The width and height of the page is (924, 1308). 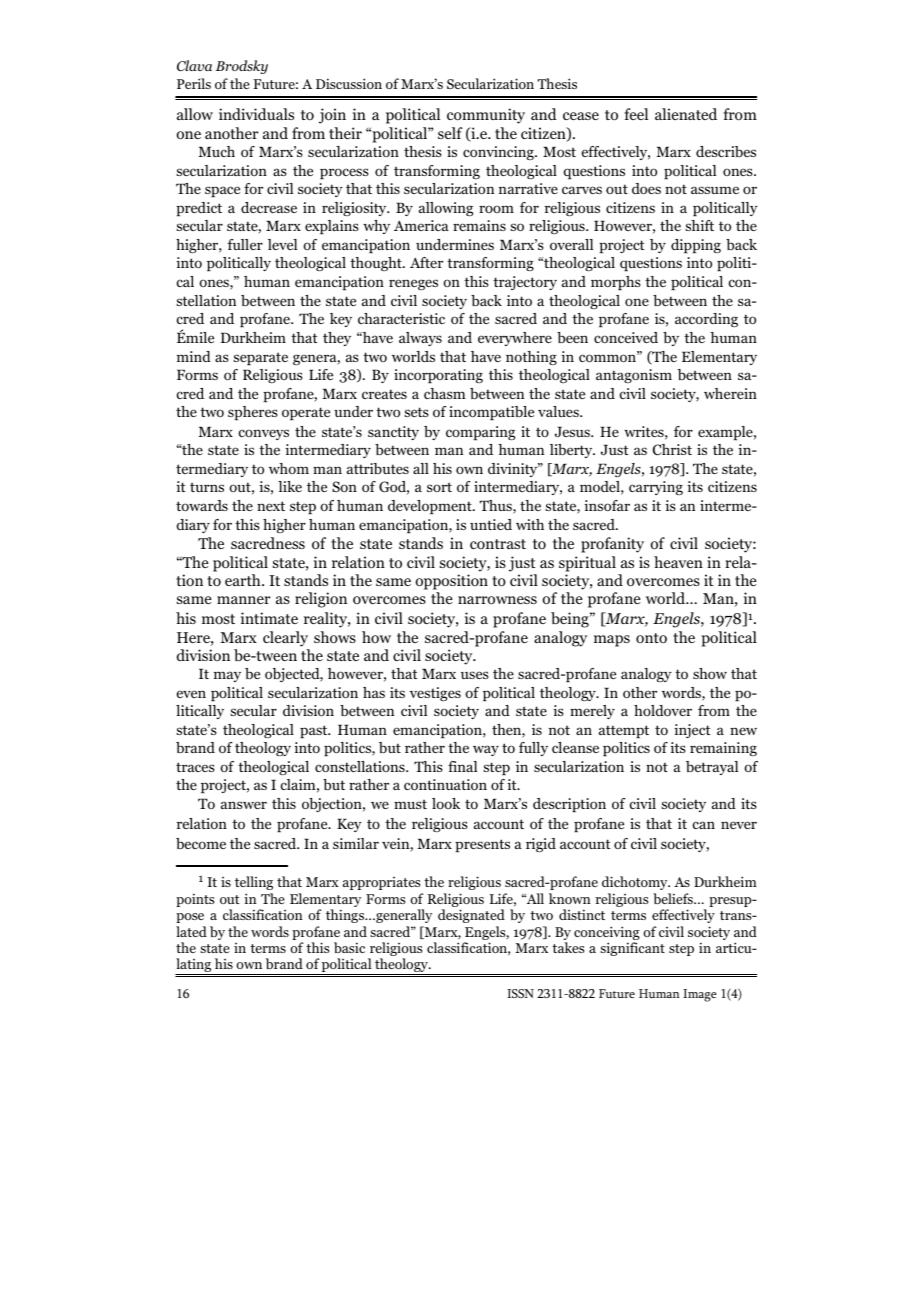 I want to click on basic, so click(x=349, y=947).
